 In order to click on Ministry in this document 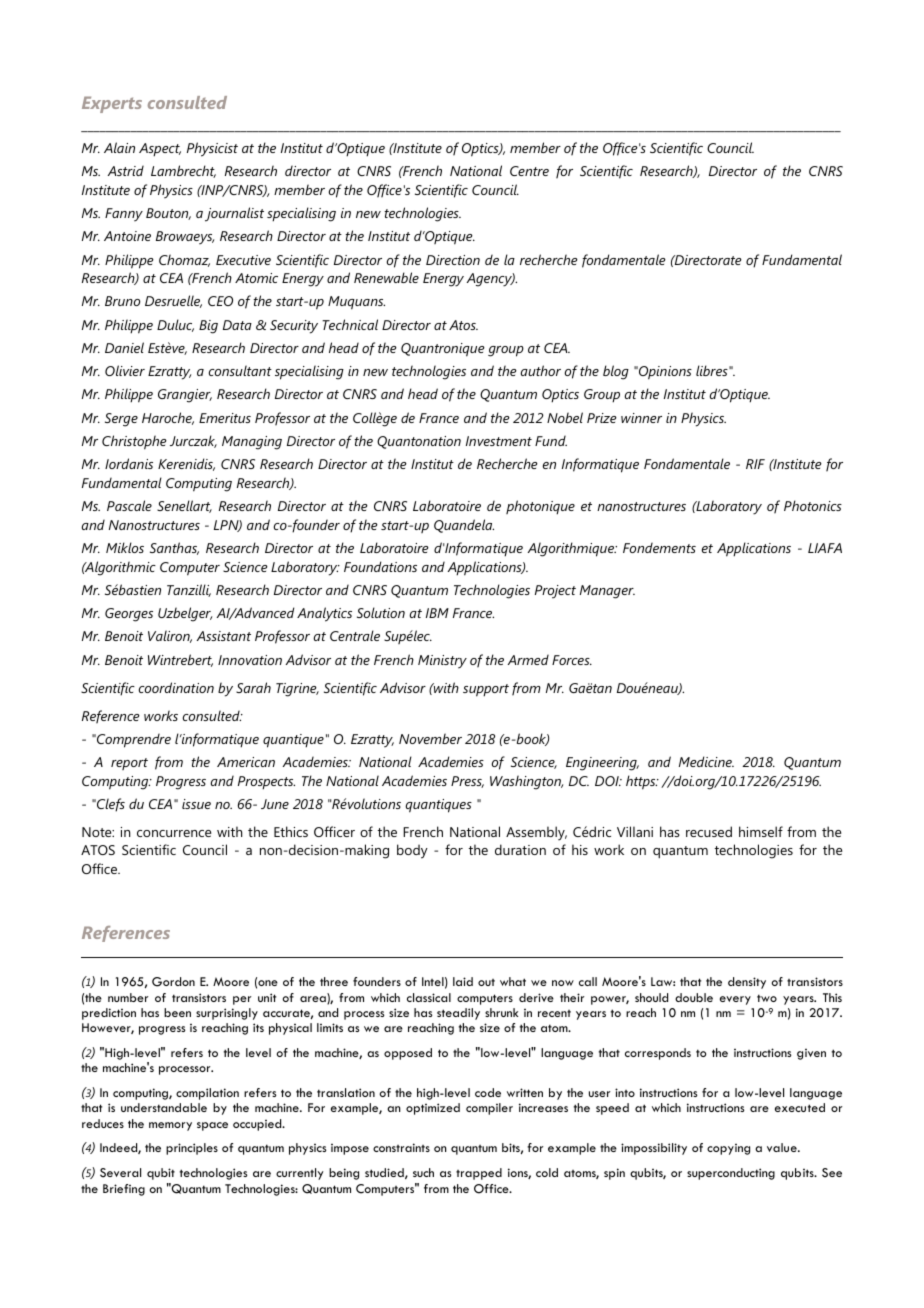, I will do `click(442, 662)`.
